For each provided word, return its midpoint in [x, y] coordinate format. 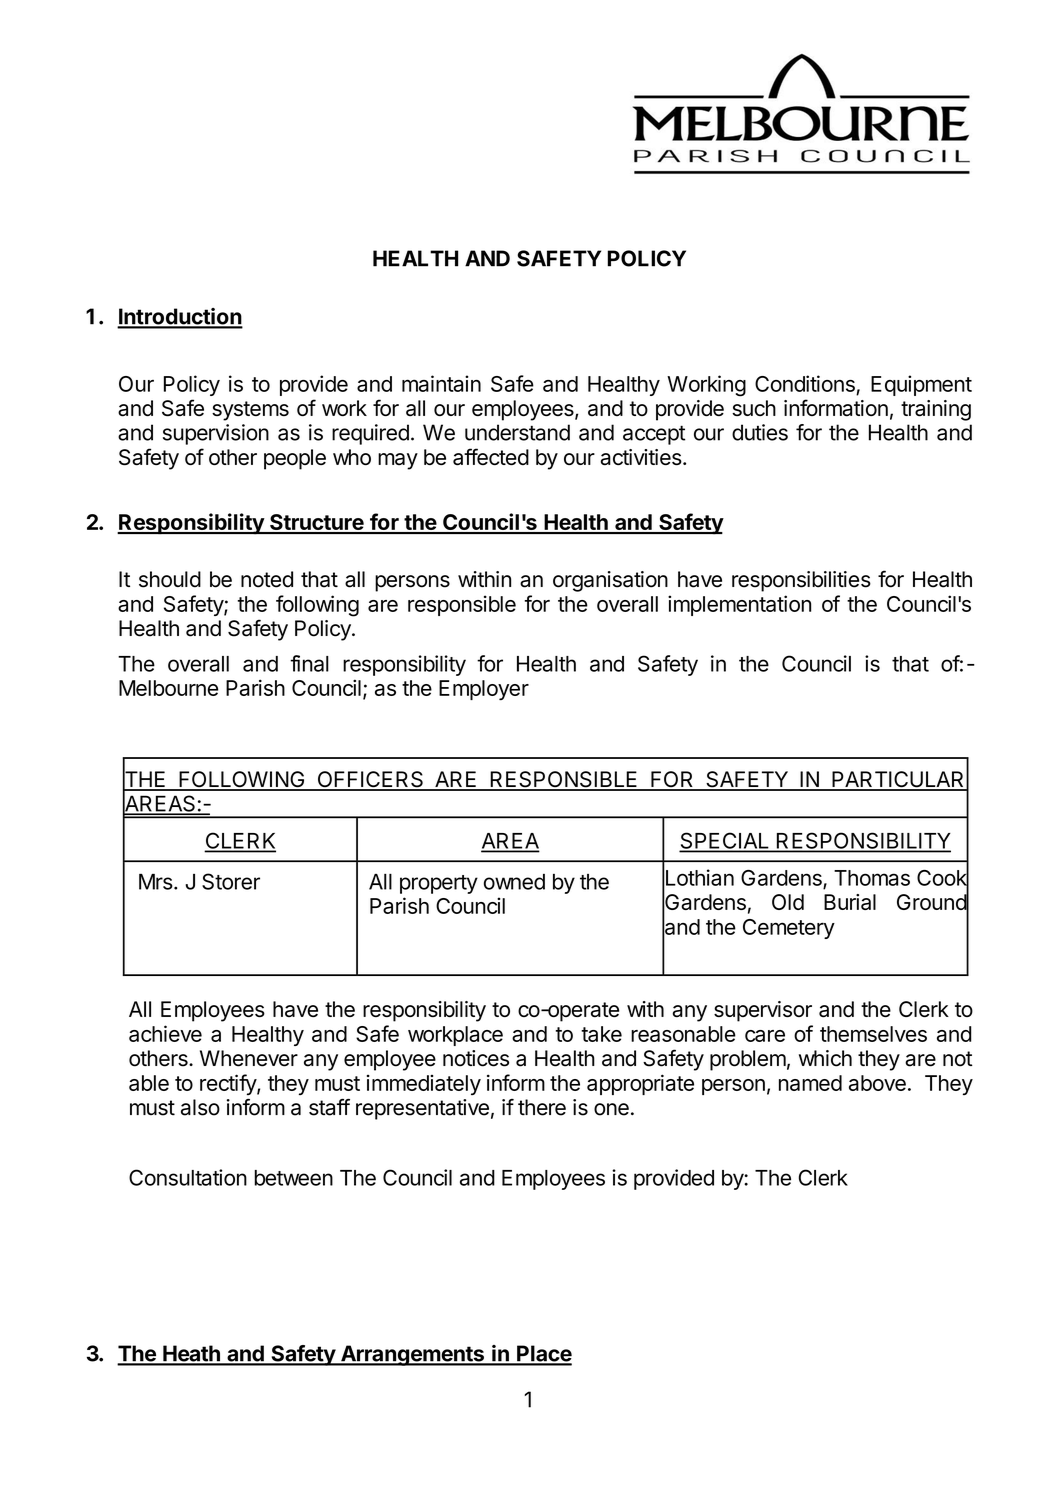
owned [514, 882]
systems [250, 411]
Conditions [805, 383]
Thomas [872, 878]
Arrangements [412, 1355]
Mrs [156, 882]
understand [517, 432]
